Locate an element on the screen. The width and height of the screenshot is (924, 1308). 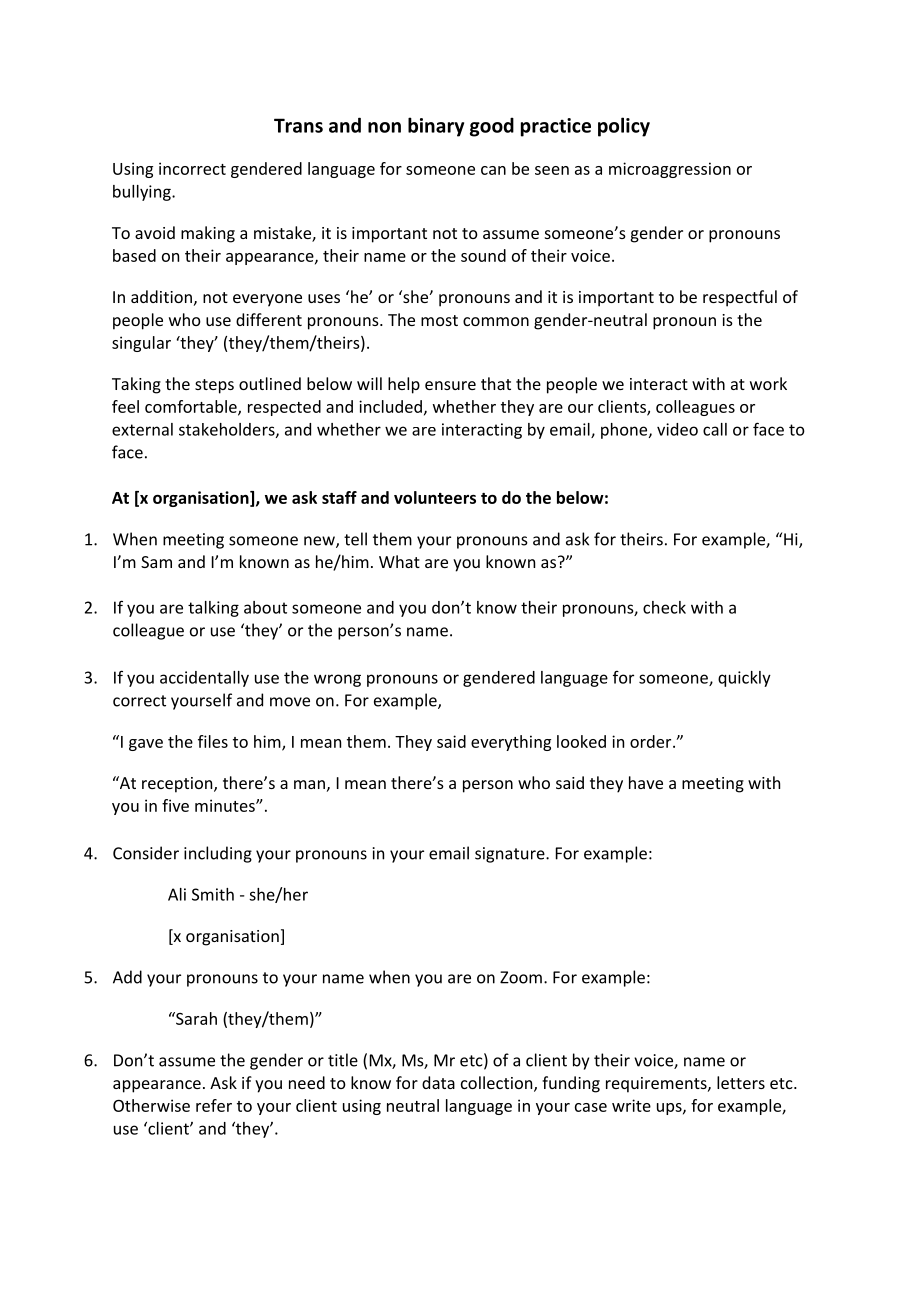
bullying is located at coordinates (143, 193).
